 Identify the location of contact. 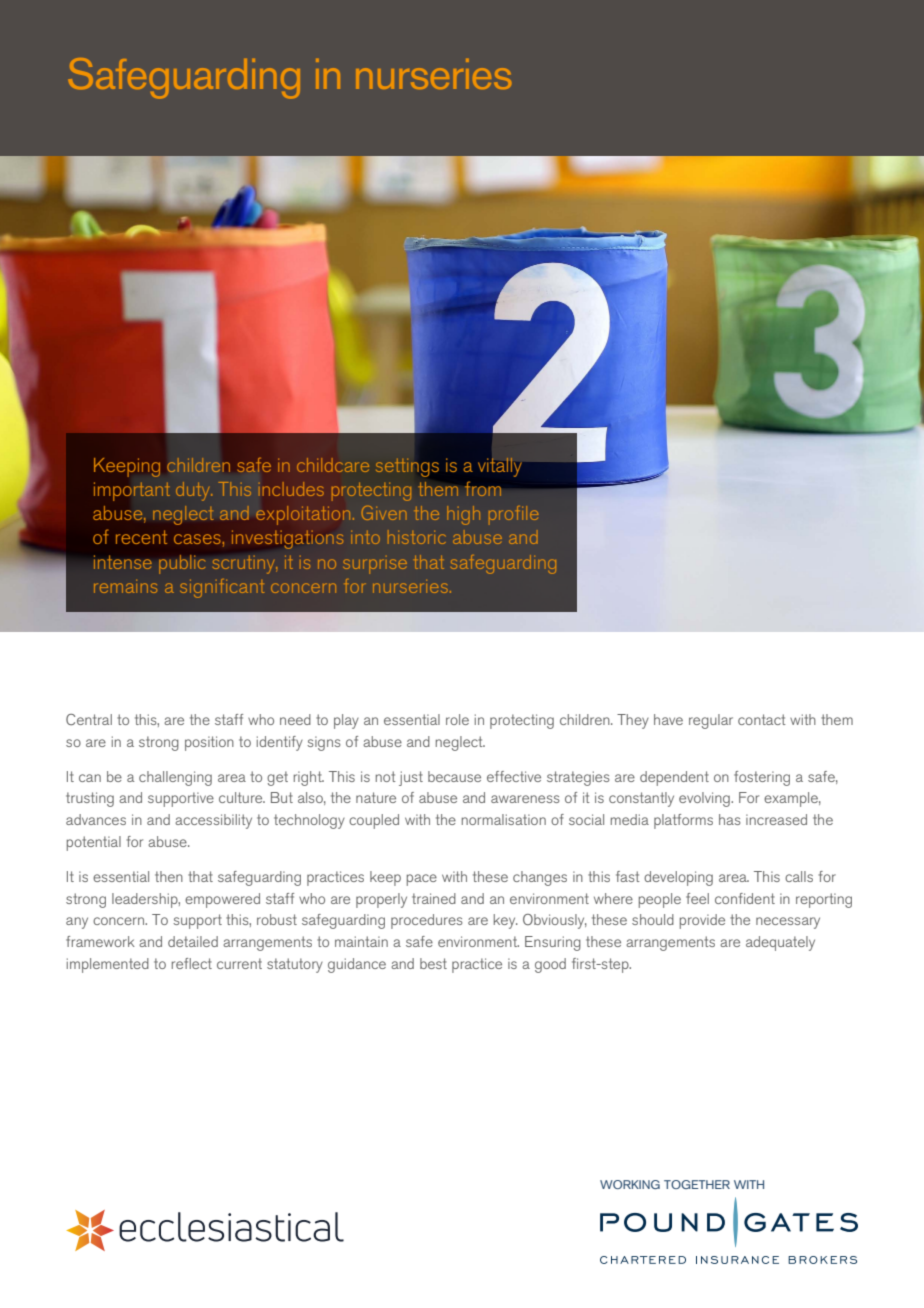
(762, 719).
